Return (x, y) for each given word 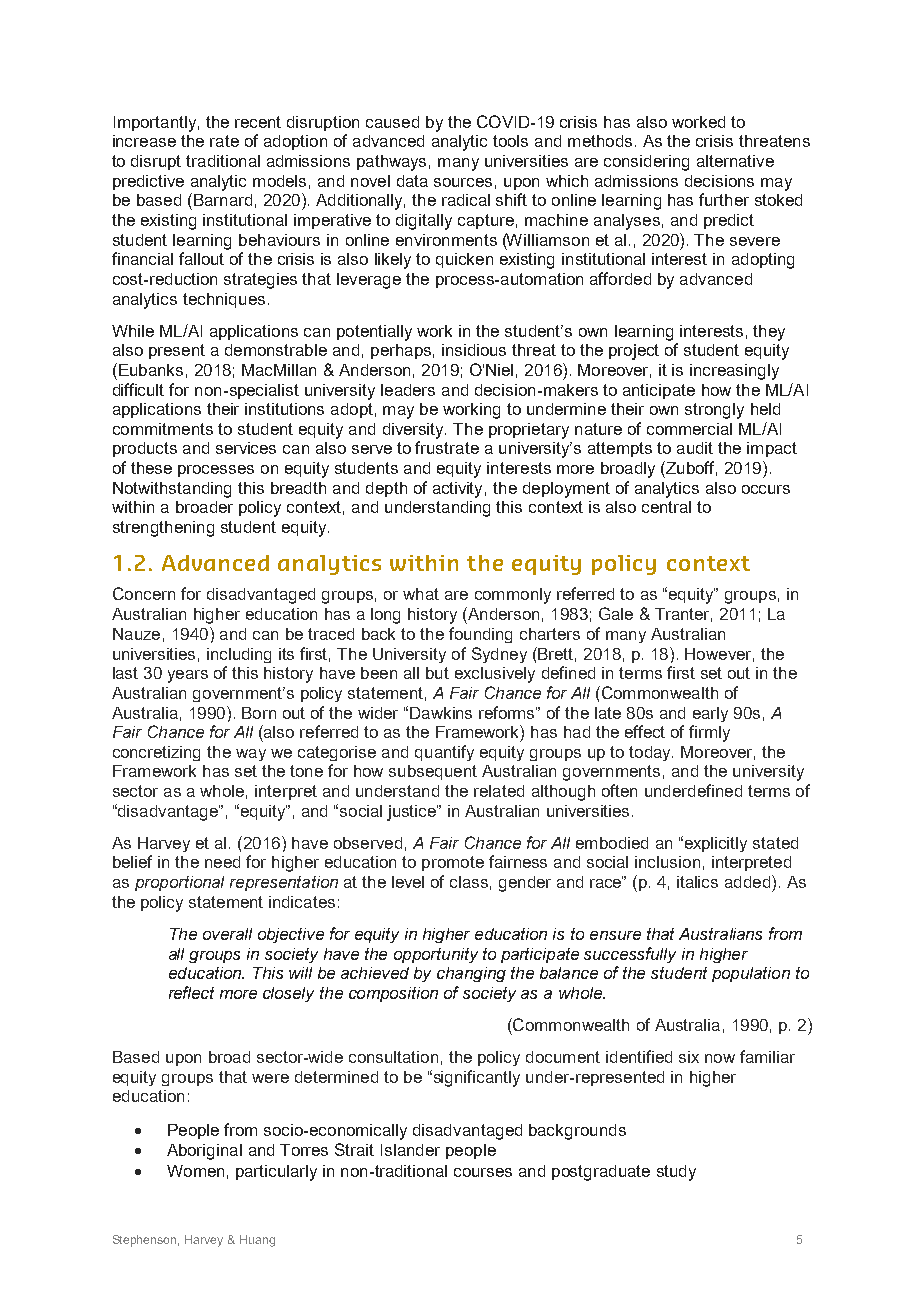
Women (195, 1171)
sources (463, 182)
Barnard (221, 199)
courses (483, 1172)
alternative (735, 161)
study (676, 1173)
